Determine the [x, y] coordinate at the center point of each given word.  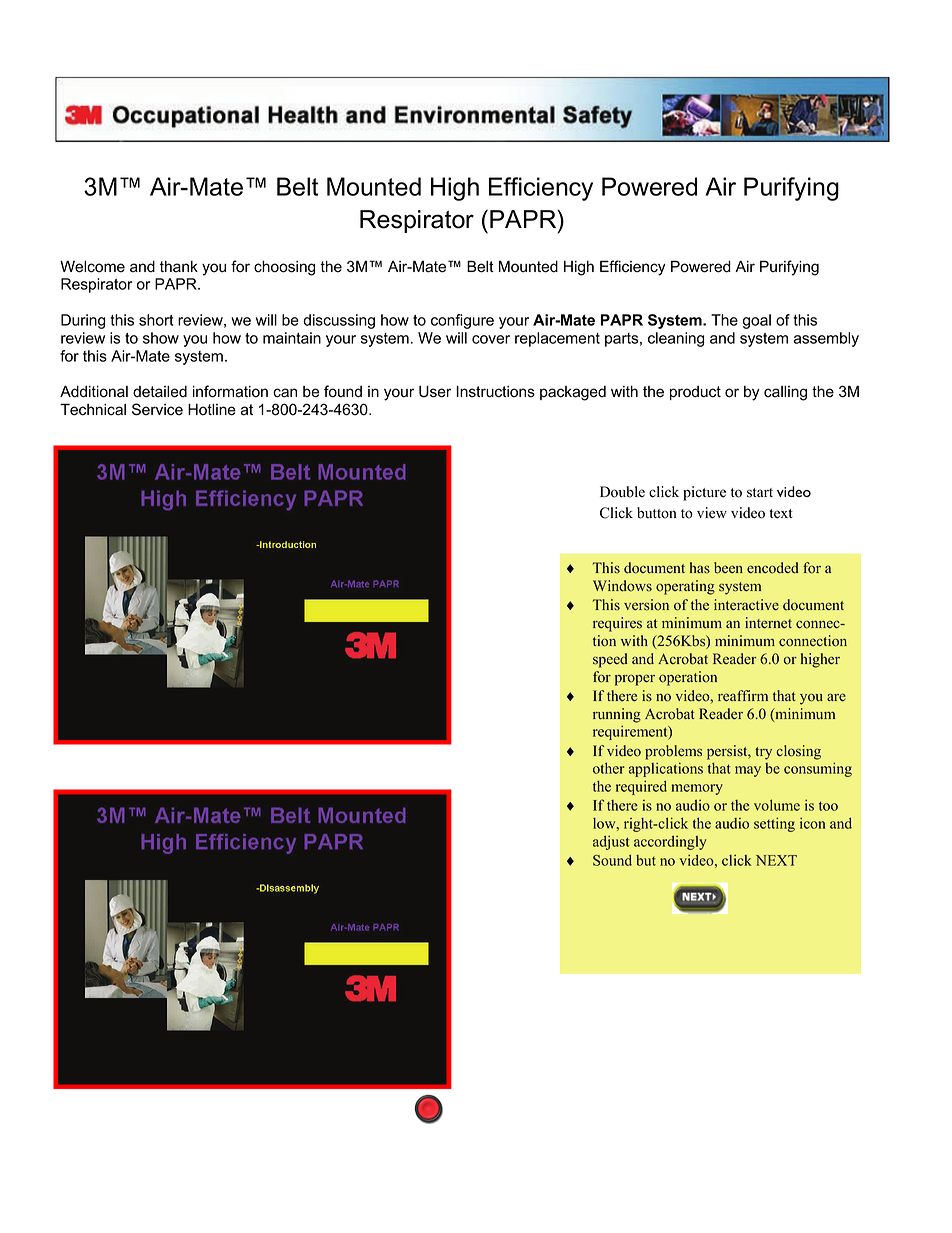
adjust [611, 842]
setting [774, 824]
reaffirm [743, 695]
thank [179, 266]
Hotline [212, 409]
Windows [622, 586]
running [617, 715]
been [728, 568]
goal [757, 321]
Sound [612, 860]
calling [785, 393]
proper [635, 680]
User [435, 391]
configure [462, 321]
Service [157, 409]
